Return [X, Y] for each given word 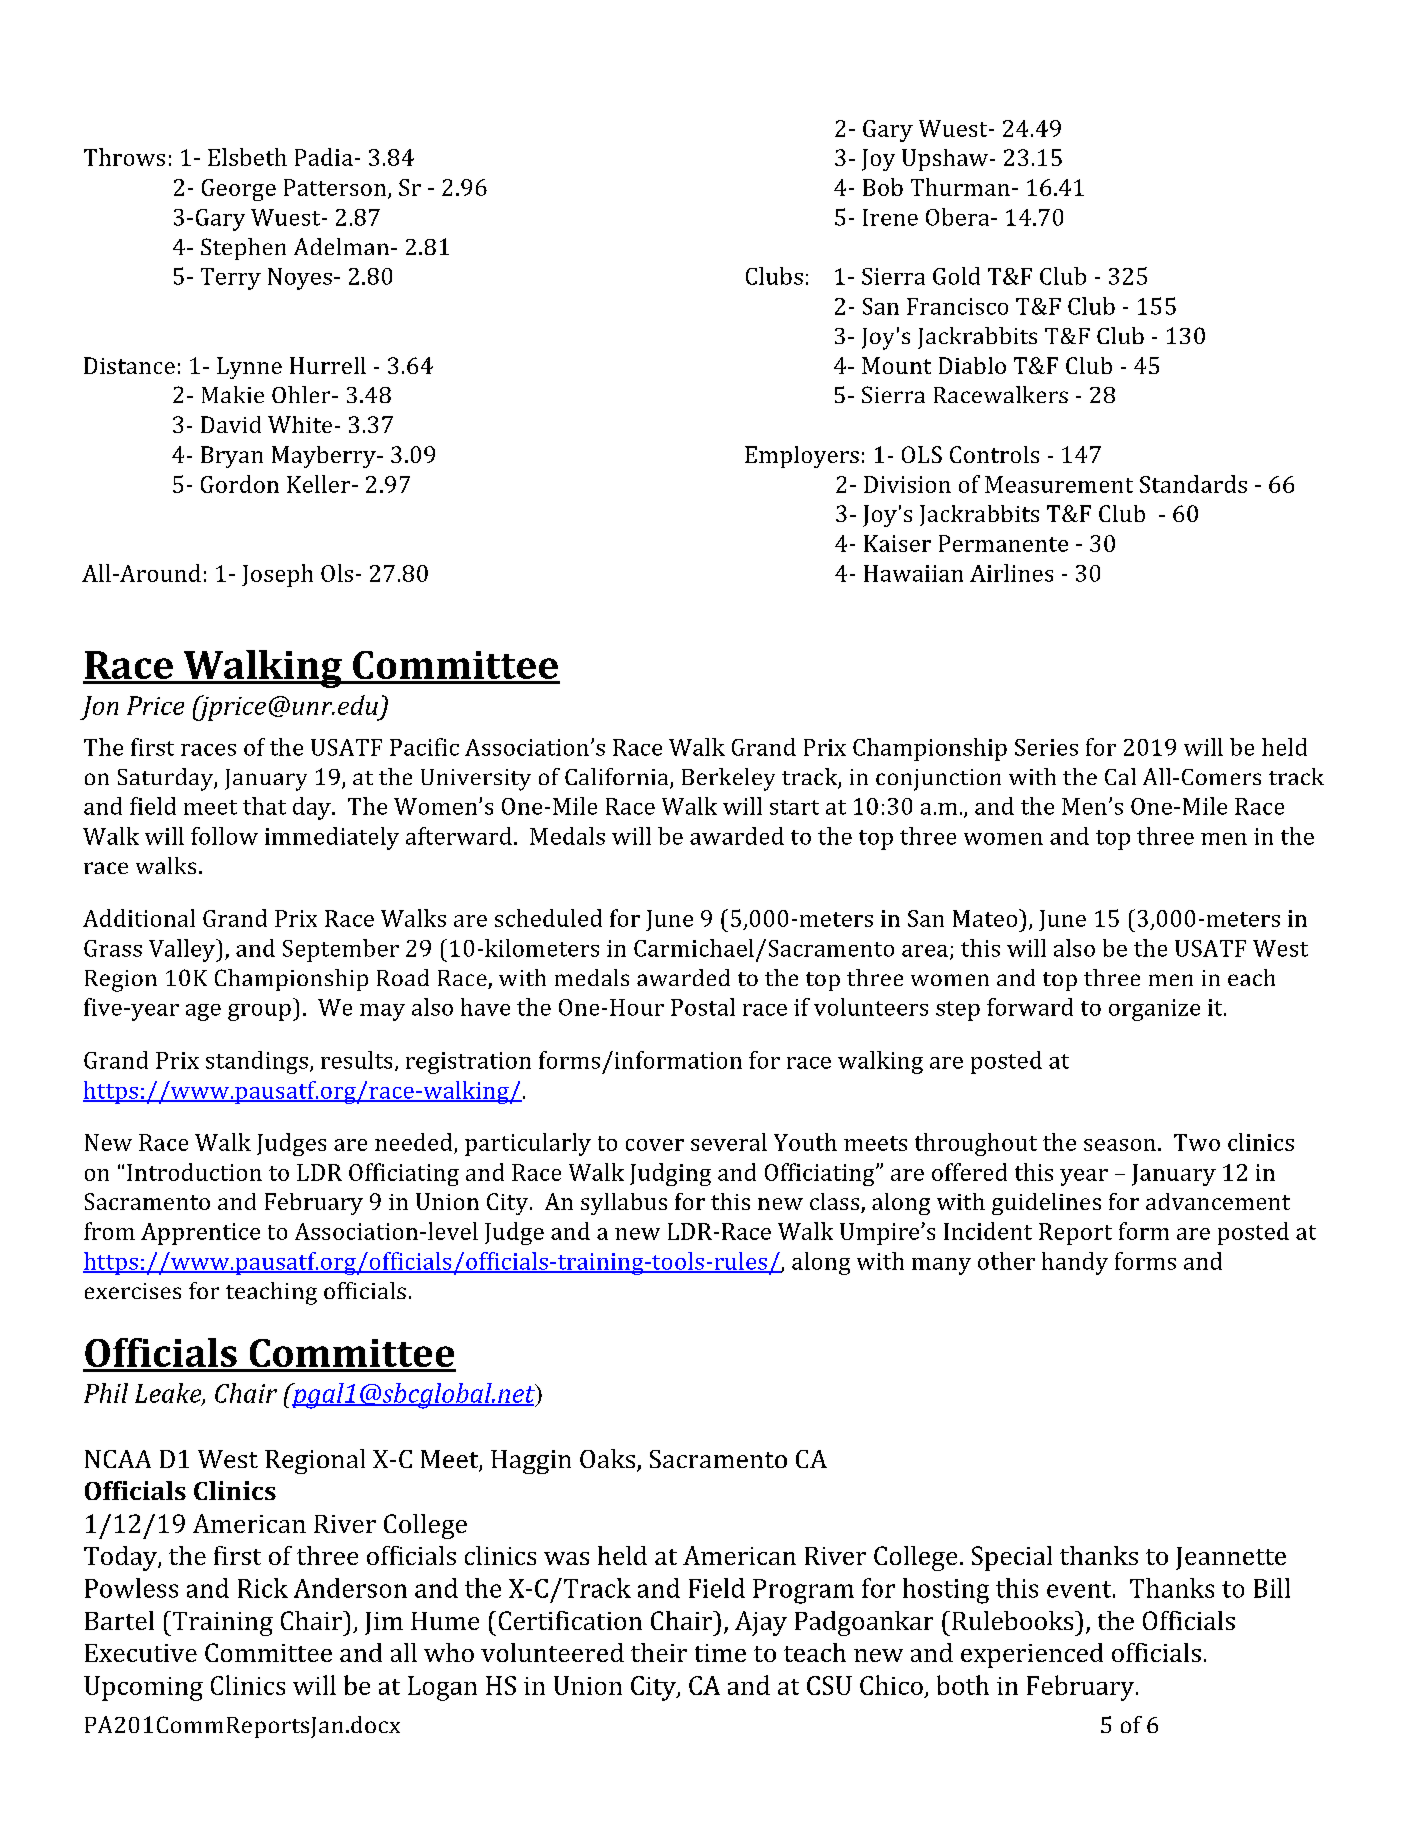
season [1120, 1145]
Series [1046, 747]
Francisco [957, 306]
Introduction [194, 1172]
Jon [99, 708]
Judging [670, 1174]
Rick [263, 1588]
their [659, 1652]
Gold [956, 276]
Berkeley [728, 779]
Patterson [336, 188]
